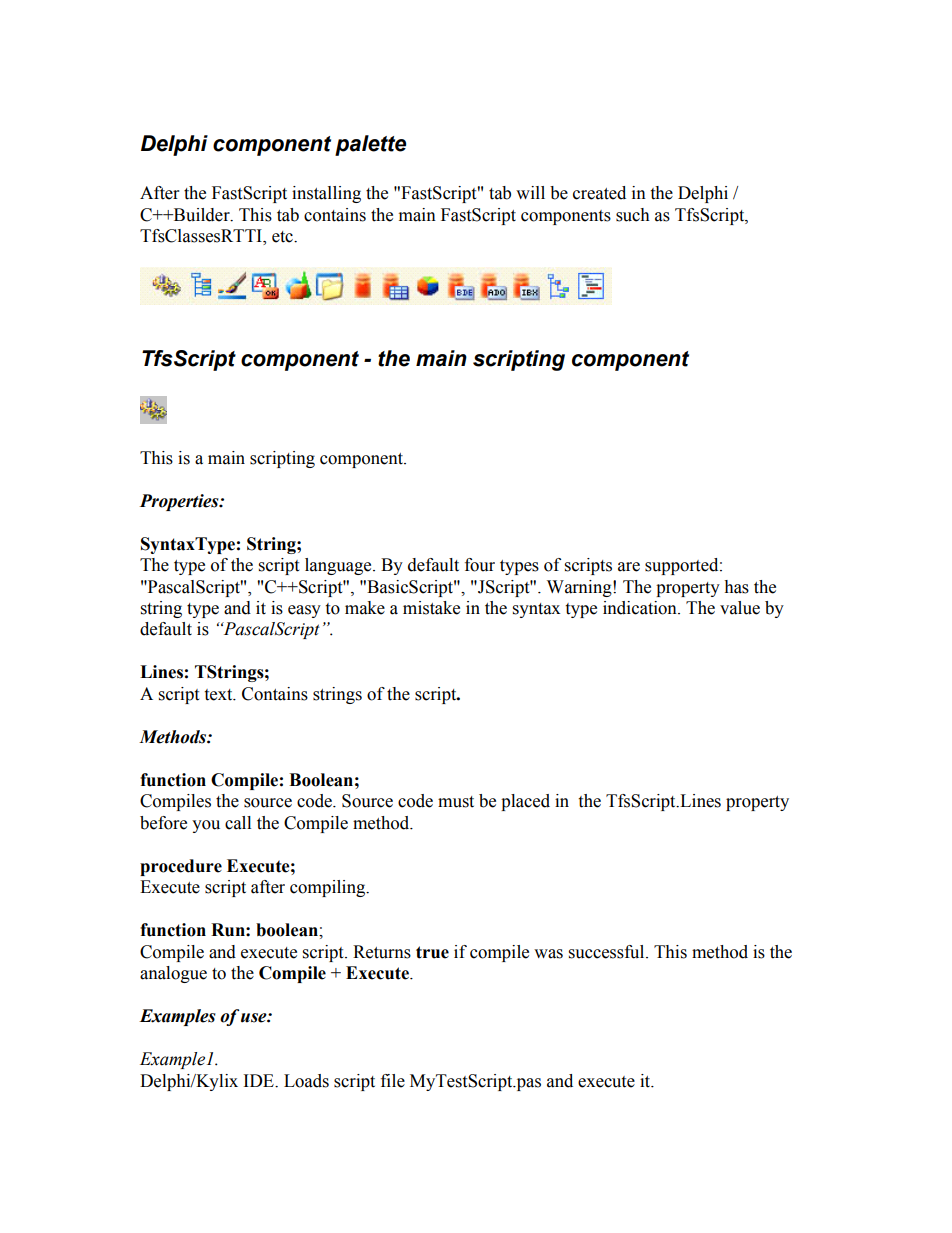 This screenshot has height=1233, width=952. Describe the element at coordinates (260, 1080) in the screenshot. I see `IDE` at that location.
